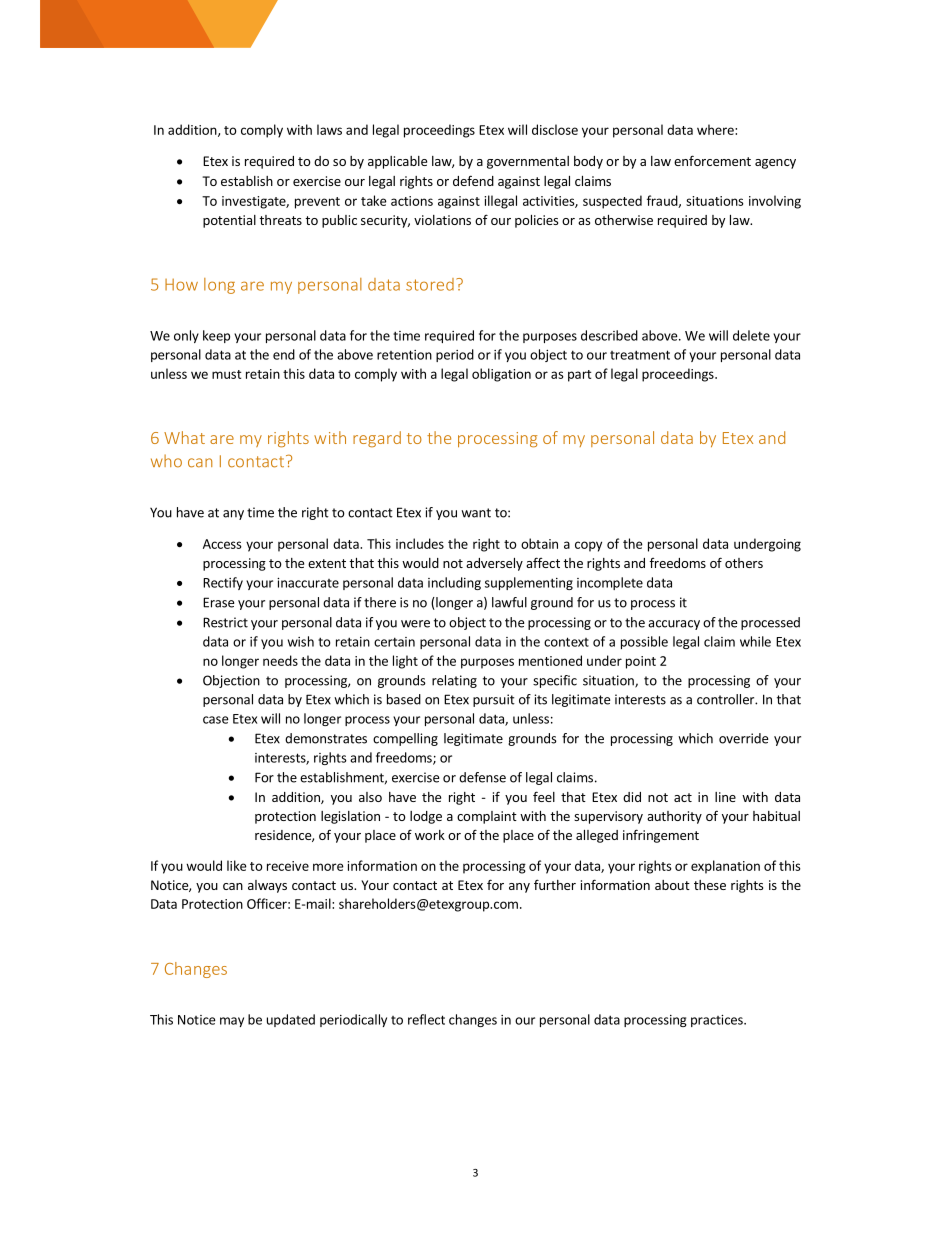  I want to click on obligation, so click(501, 375).
